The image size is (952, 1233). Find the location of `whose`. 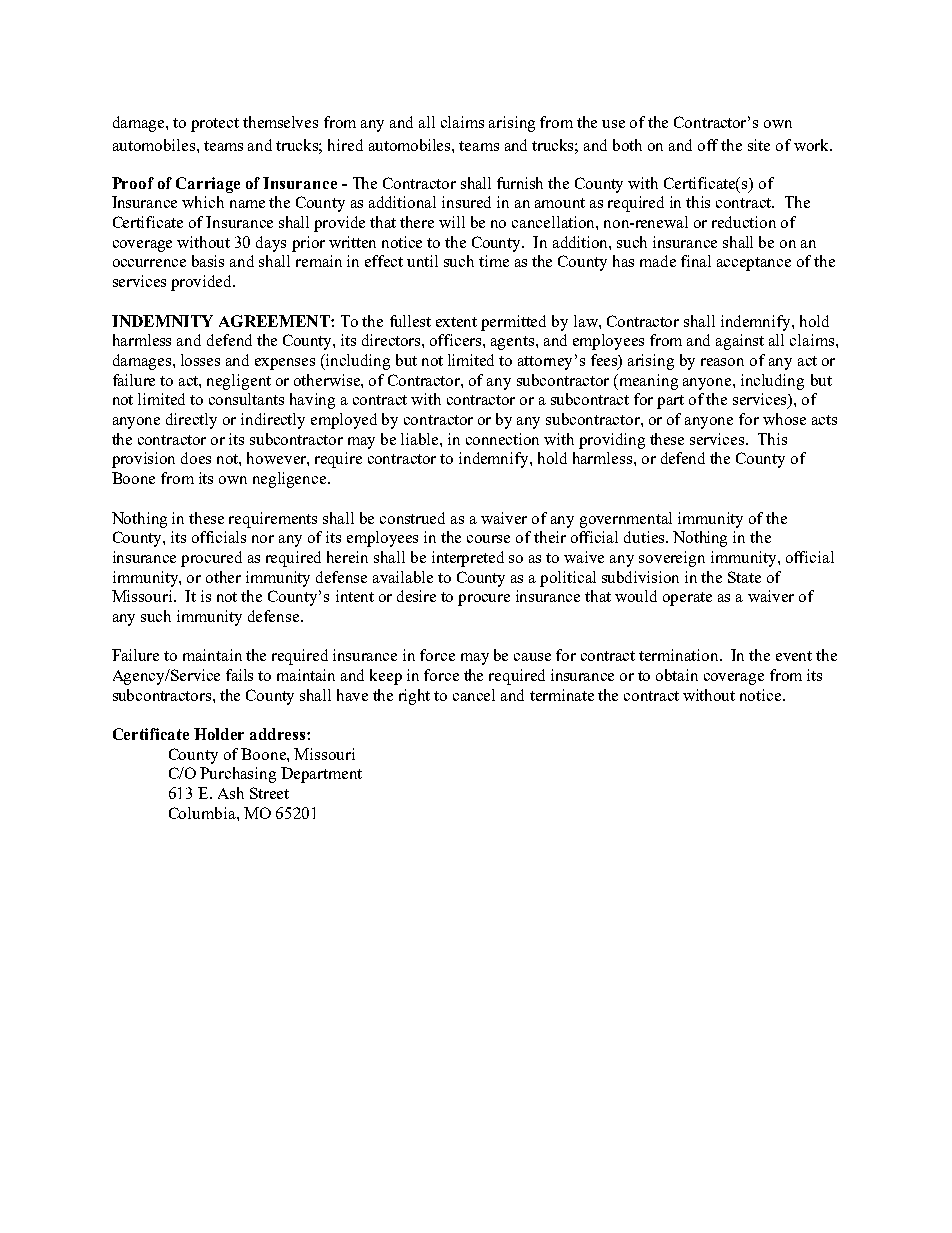

whose is located at coordinates (784, 419).
